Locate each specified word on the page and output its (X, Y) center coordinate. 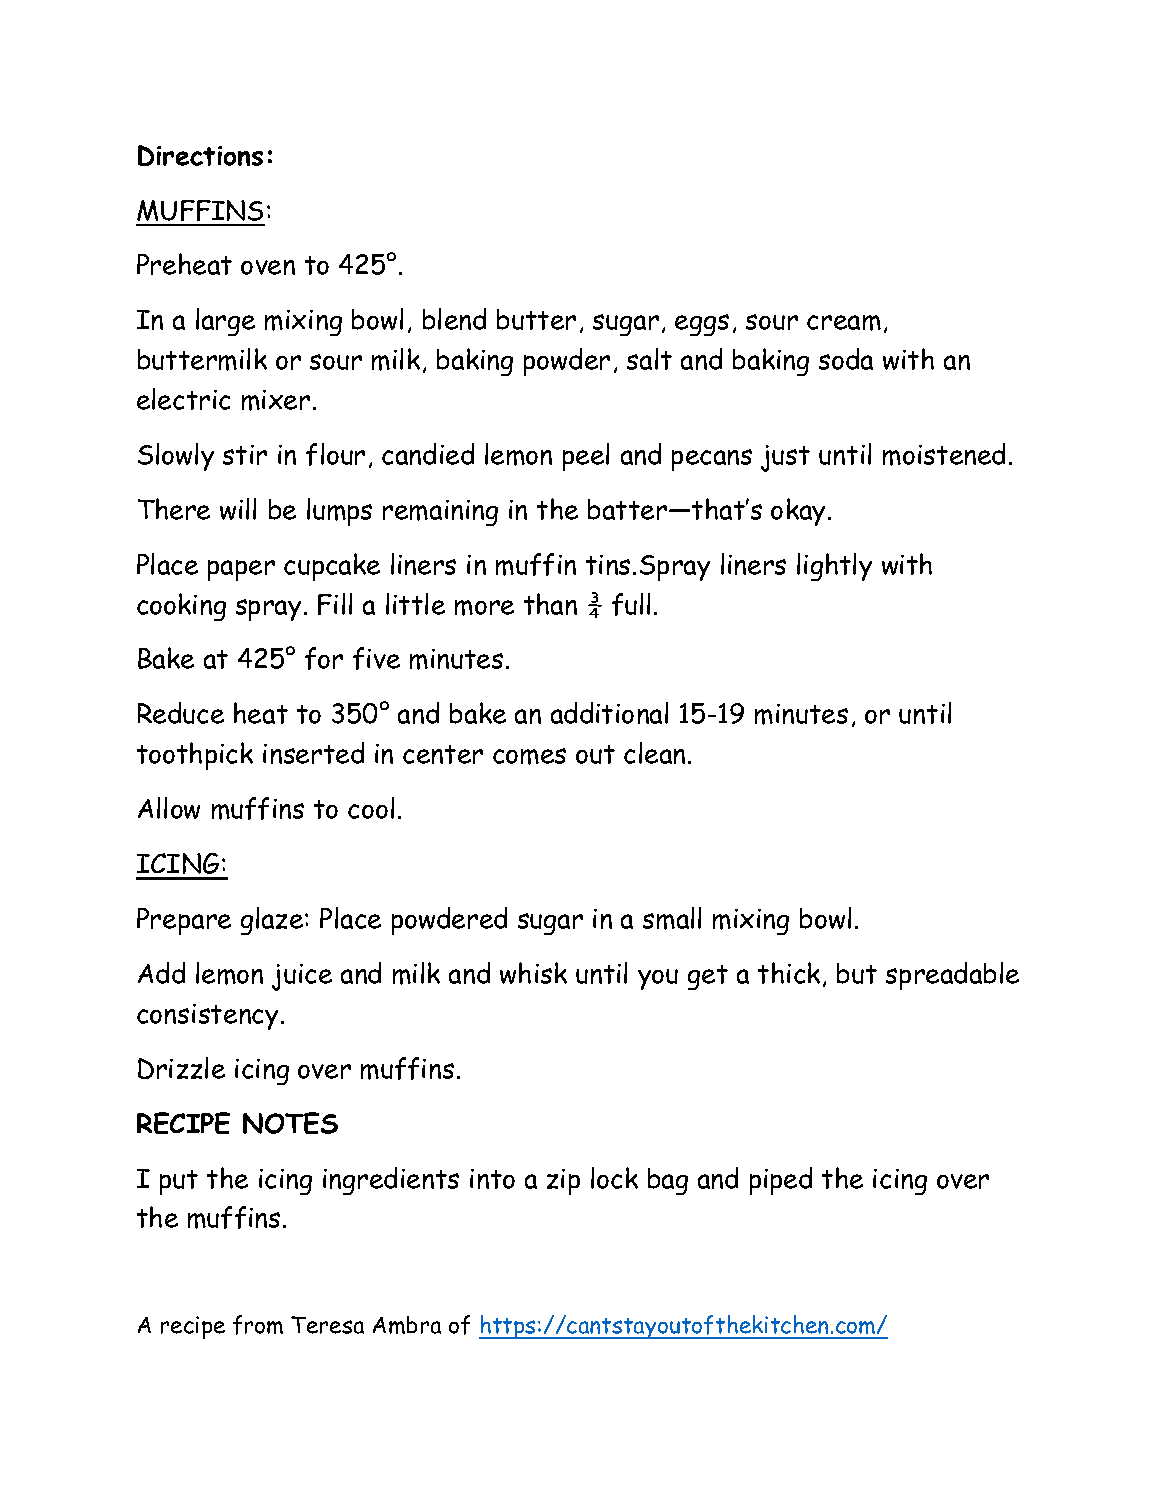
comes (529, 756)
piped (781, 1181)
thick (789, 973)
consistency (207, 1017)
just (785, 458)
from (258, 1325)
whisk (533, 973)
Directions (200, 155)
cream (844, 323)
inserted (313, 753)
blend (454, 319)
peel (586, 457)
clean (654, 753)
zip (563, 1182)
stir (245, 455)
